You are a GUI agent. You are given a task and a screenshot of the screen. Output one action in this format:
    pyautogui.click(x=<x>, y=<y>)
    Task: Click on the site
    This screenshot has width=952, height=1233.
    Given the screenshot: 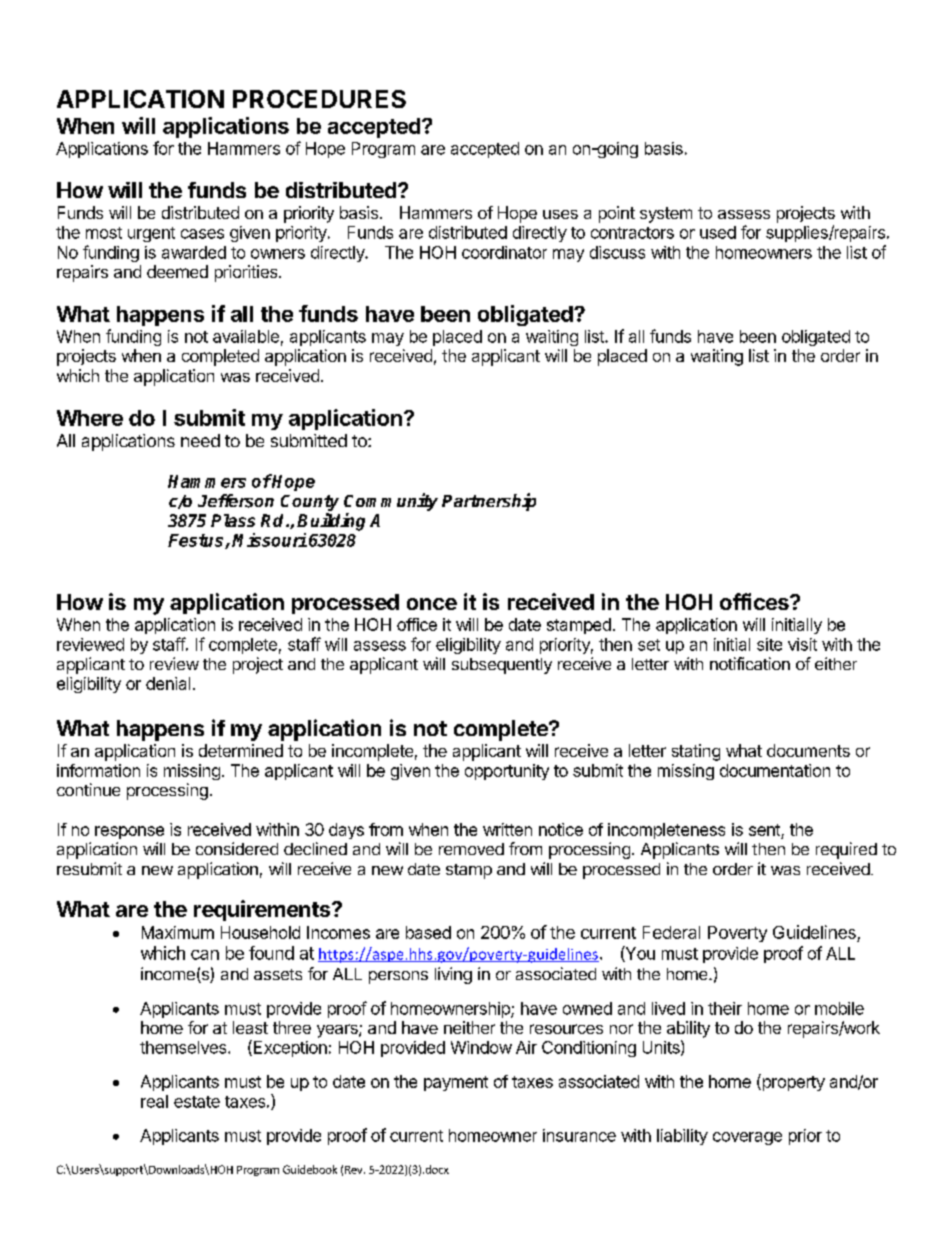 What is the action you would take?
    pyautogui.click(x=769, y=644)
